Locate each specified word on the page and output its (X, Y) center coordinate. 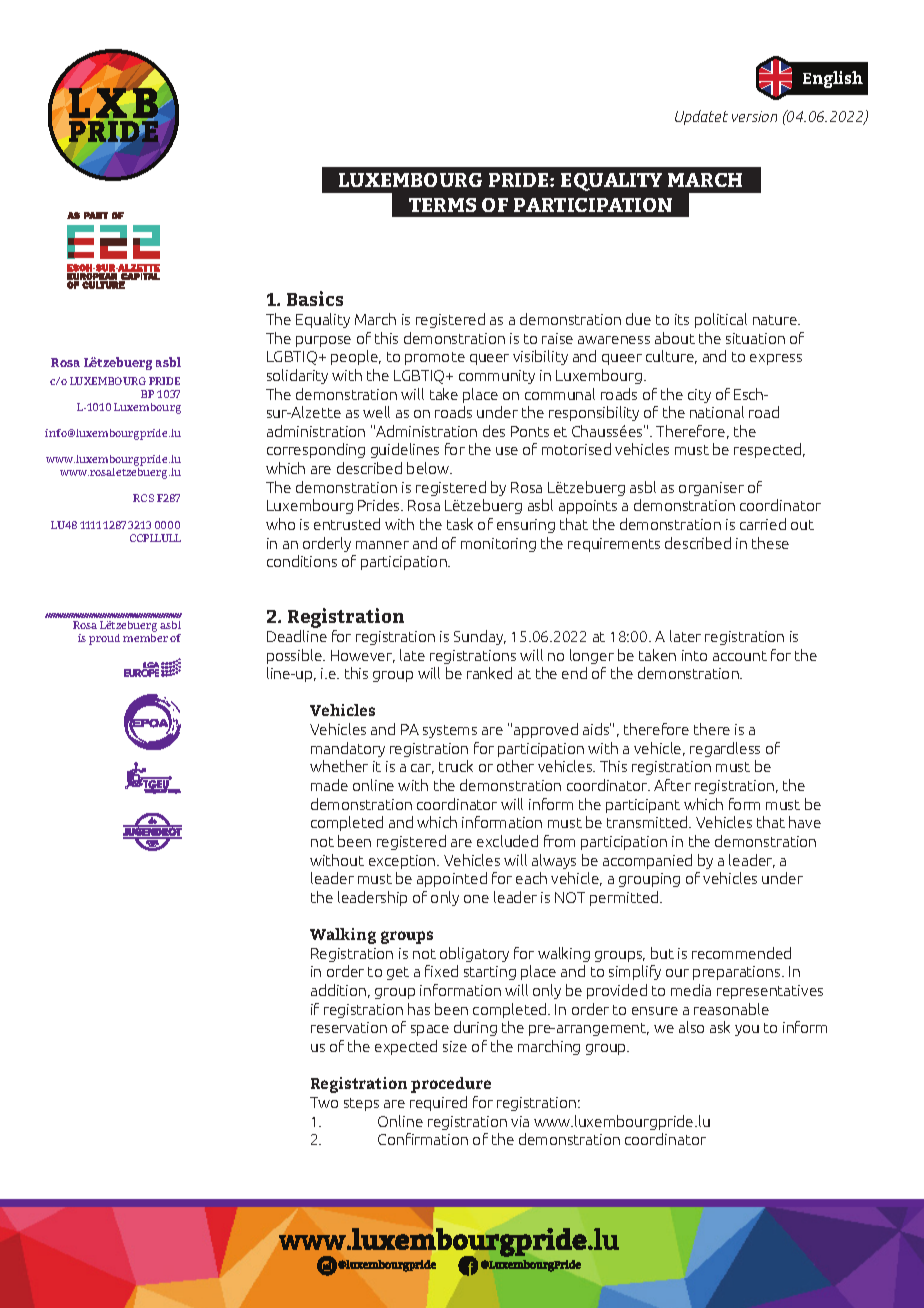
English (833, 79)
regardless (725, 749)
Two (324, 1102)
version (754, 116)
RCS (143, 498)
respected (769, 450)
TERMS (442, 205)
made (329, 785)
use (507, 451)
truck (456, 766)
